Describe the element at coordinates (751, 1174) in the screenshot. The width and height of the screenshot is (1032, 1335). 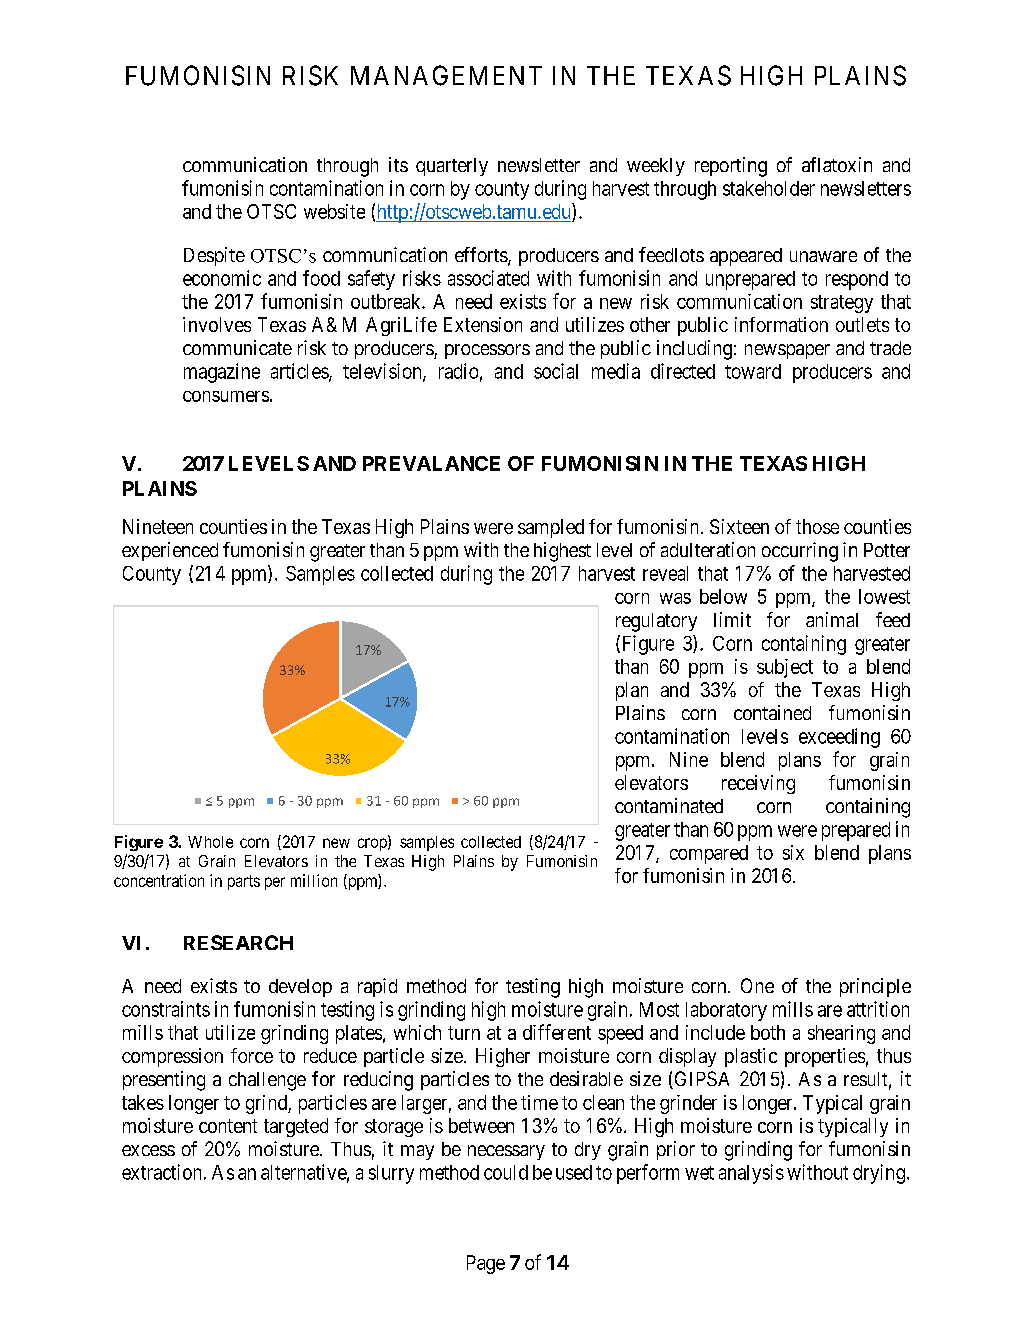
I see `analysis` at that location.
